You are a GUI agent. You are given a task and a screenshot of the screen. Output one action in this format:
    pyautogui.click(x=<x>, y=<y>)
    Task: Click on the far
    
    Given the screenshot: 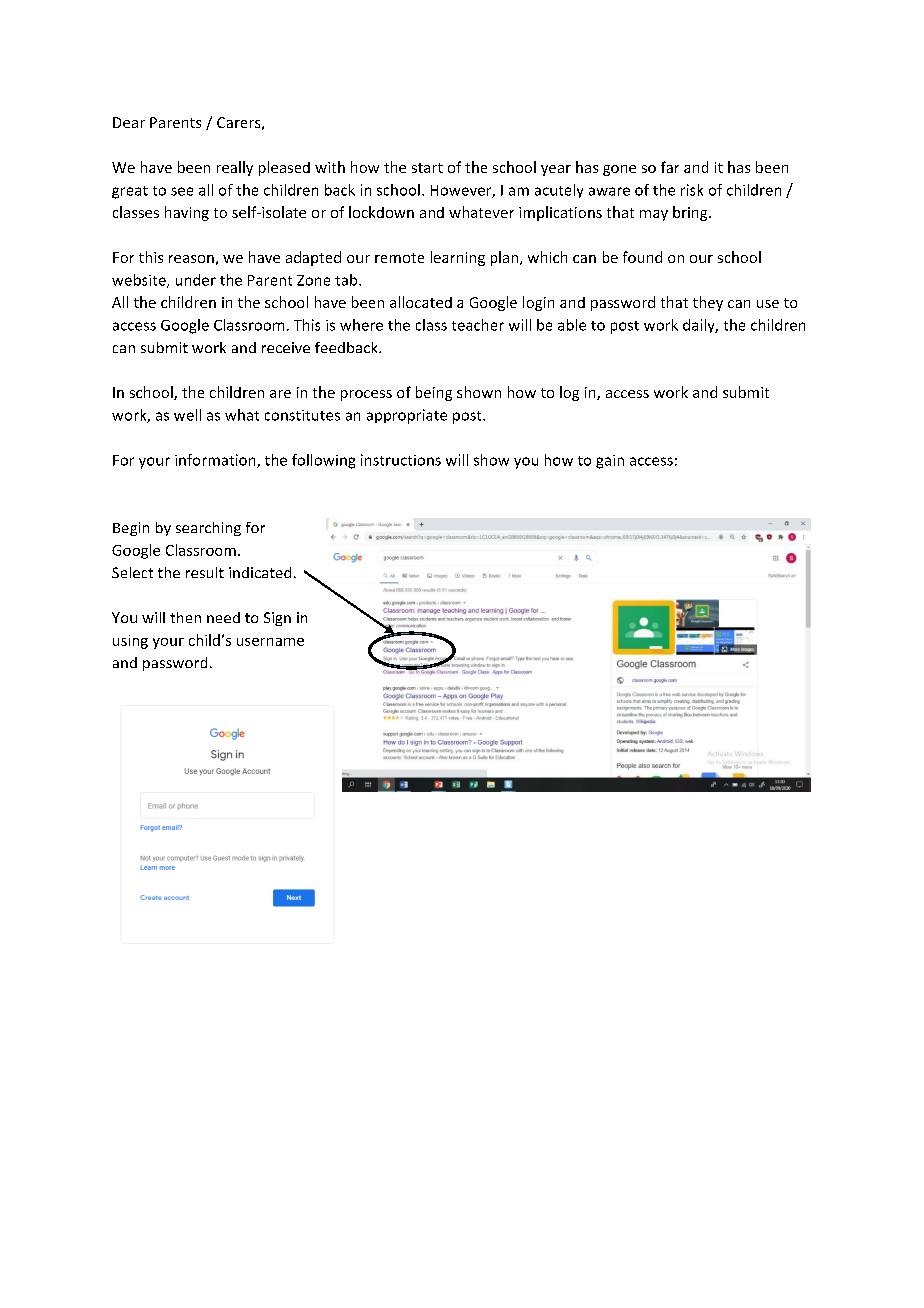 What is the action you would take?
    pyautogui.click(x=670, y=167)
